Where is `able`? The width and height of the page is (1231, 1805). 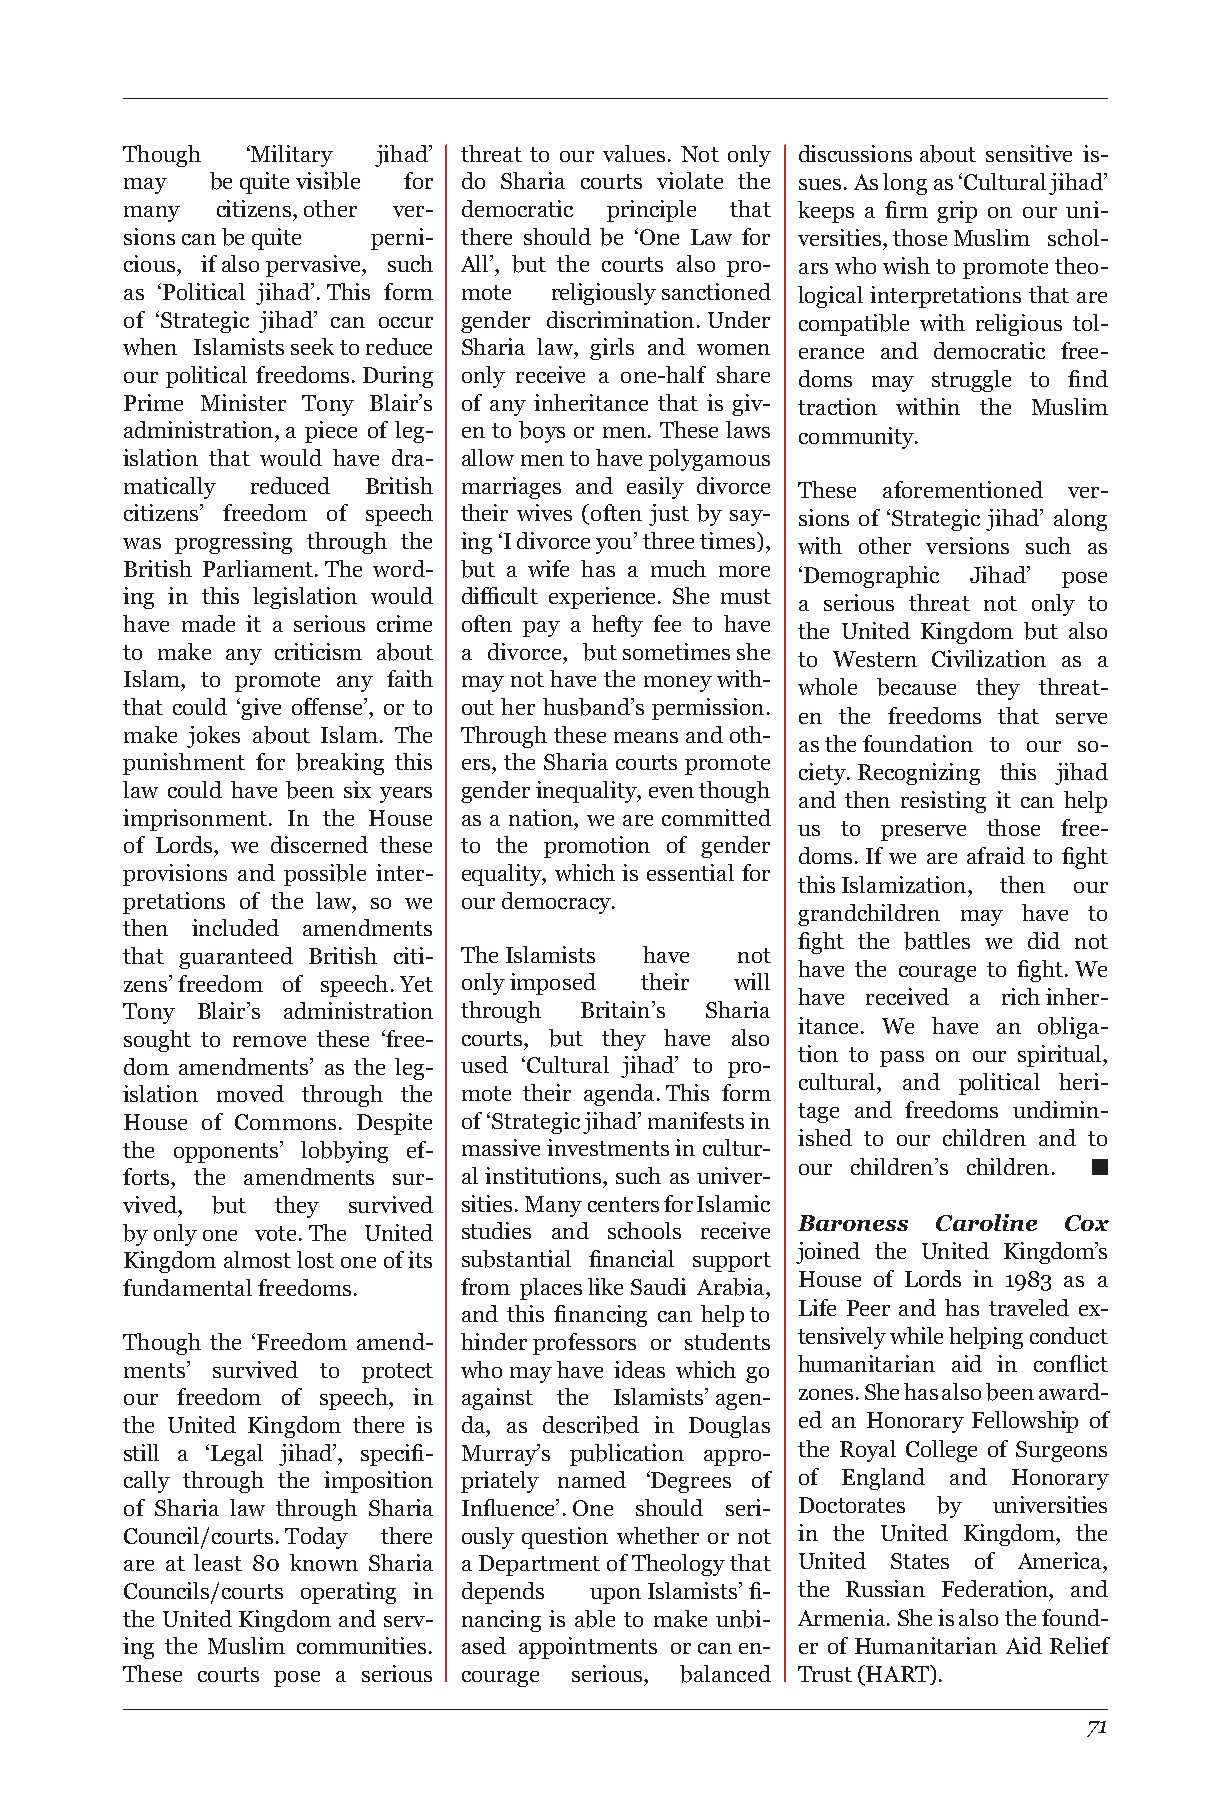
able is located at coordinates (595, 1619).
